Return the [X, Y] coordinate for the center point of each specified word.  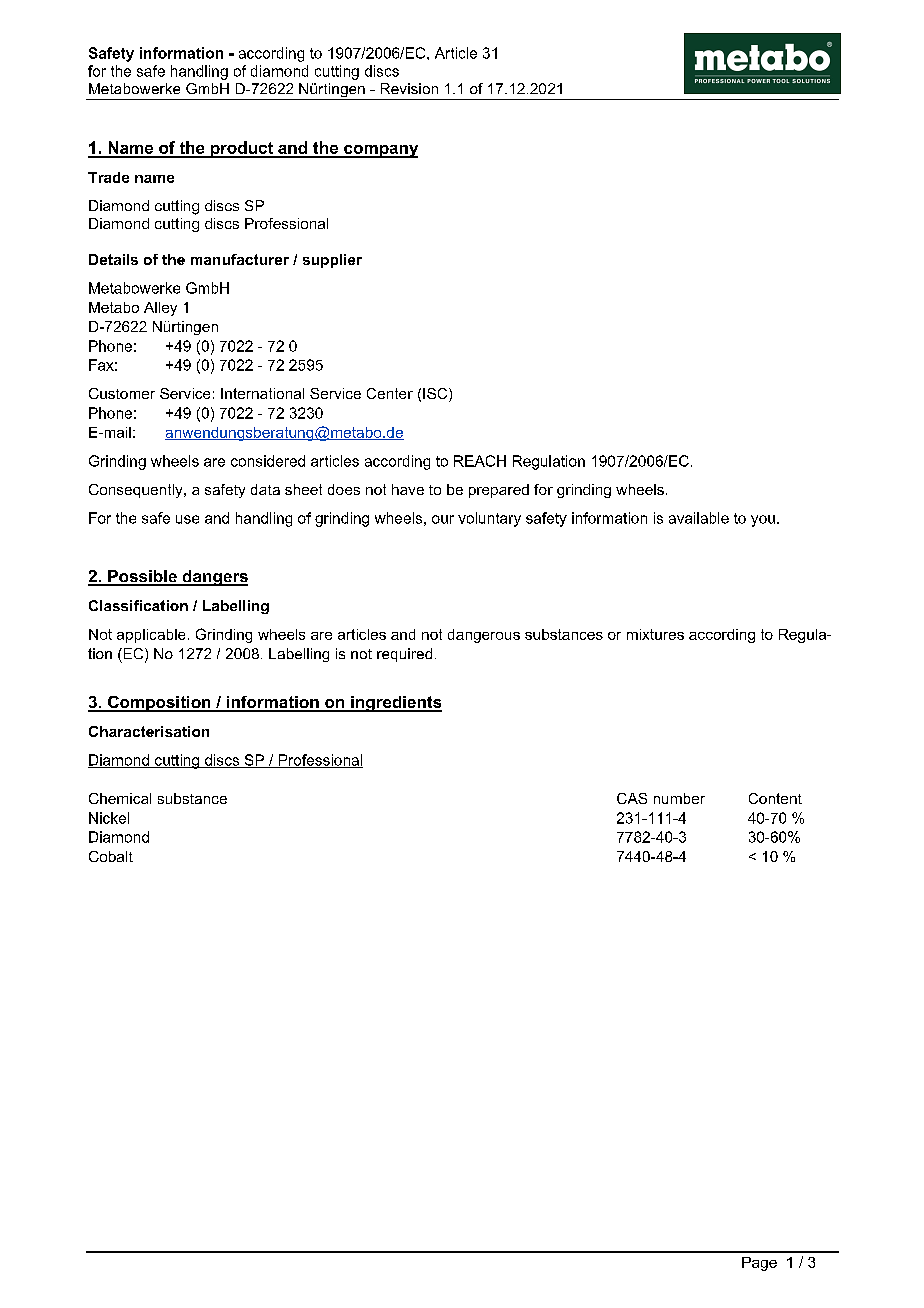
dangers [214, 578]
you [763, 521]
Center [390, 393]
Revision [409, 88]
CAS [632, 798]
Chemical [120, 798]
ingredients [395, 704]
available [699, 518]
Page [759, 1264]
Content [775, 798]
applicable [151, 636]
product [241, 149]
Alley [160, 309]
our [443, 519]
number [679, 798]
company [380, 151]
